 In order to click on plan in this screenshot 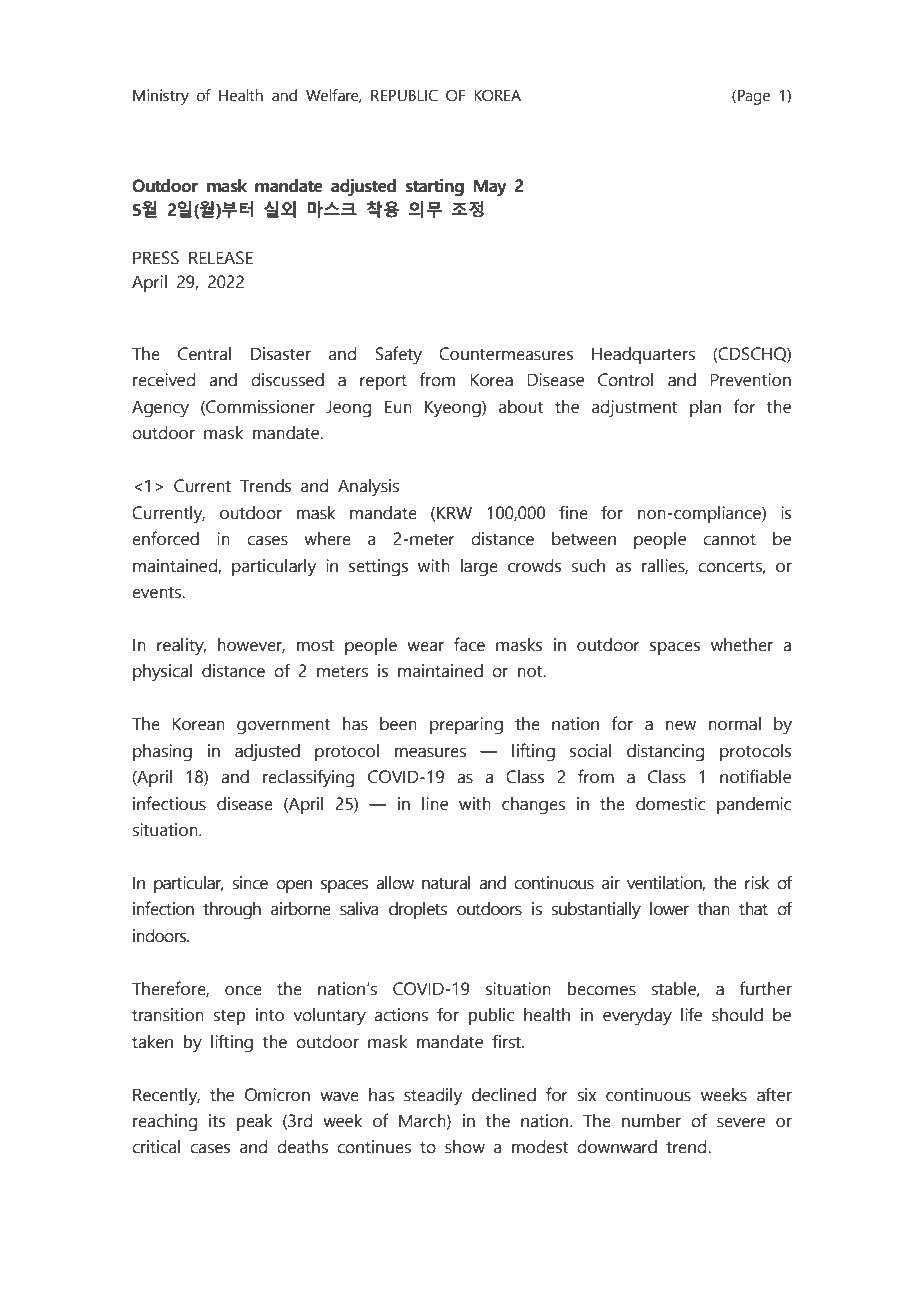, I will do `click(705, 408)`.
